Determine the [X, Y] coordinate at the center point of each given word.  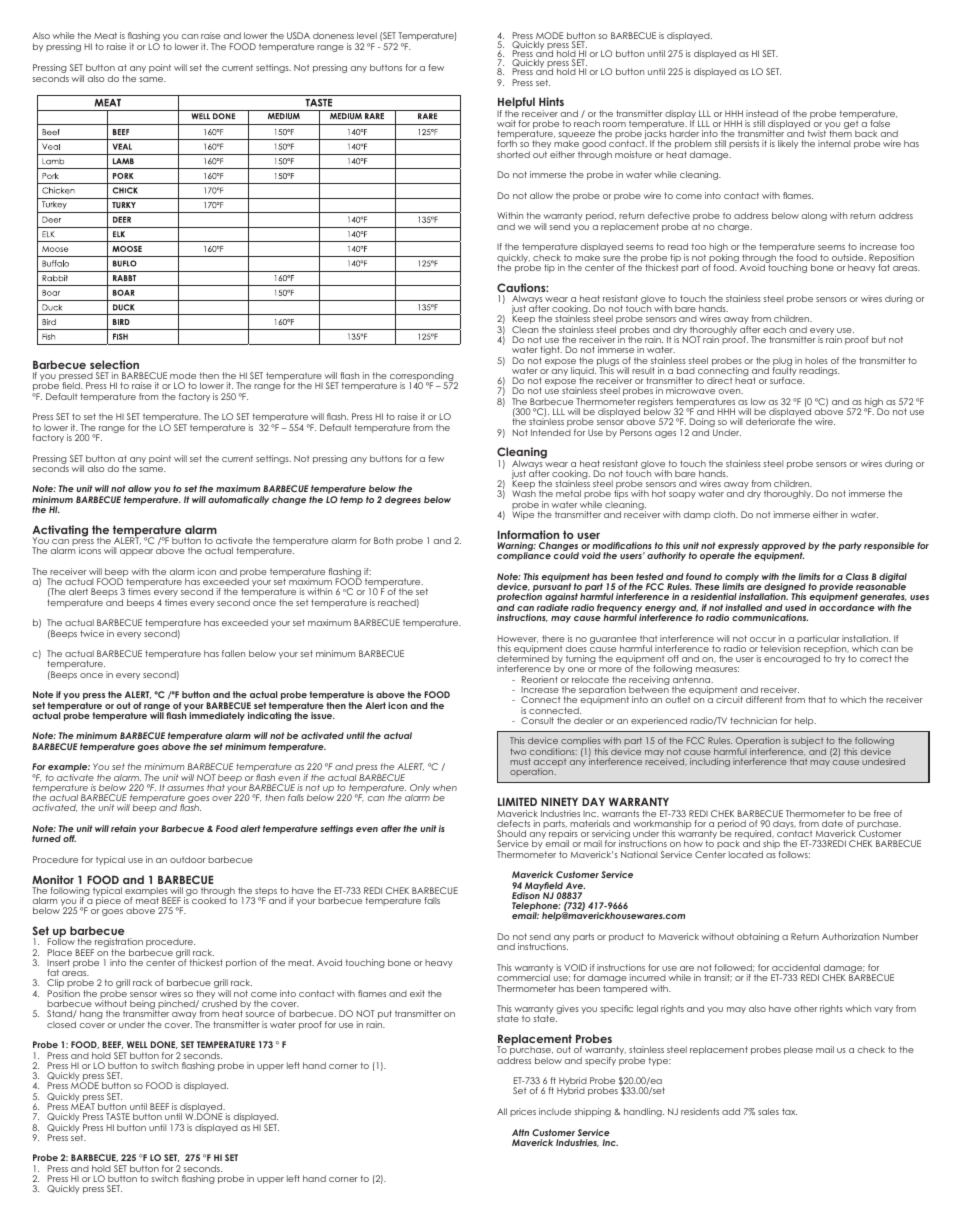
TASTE [118, 1116]
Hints [551, 101]
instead [762, 113]
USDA [298, 35]
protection [519, 599]
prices [523, 1112]
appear [136, 552]
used [795, 607]
